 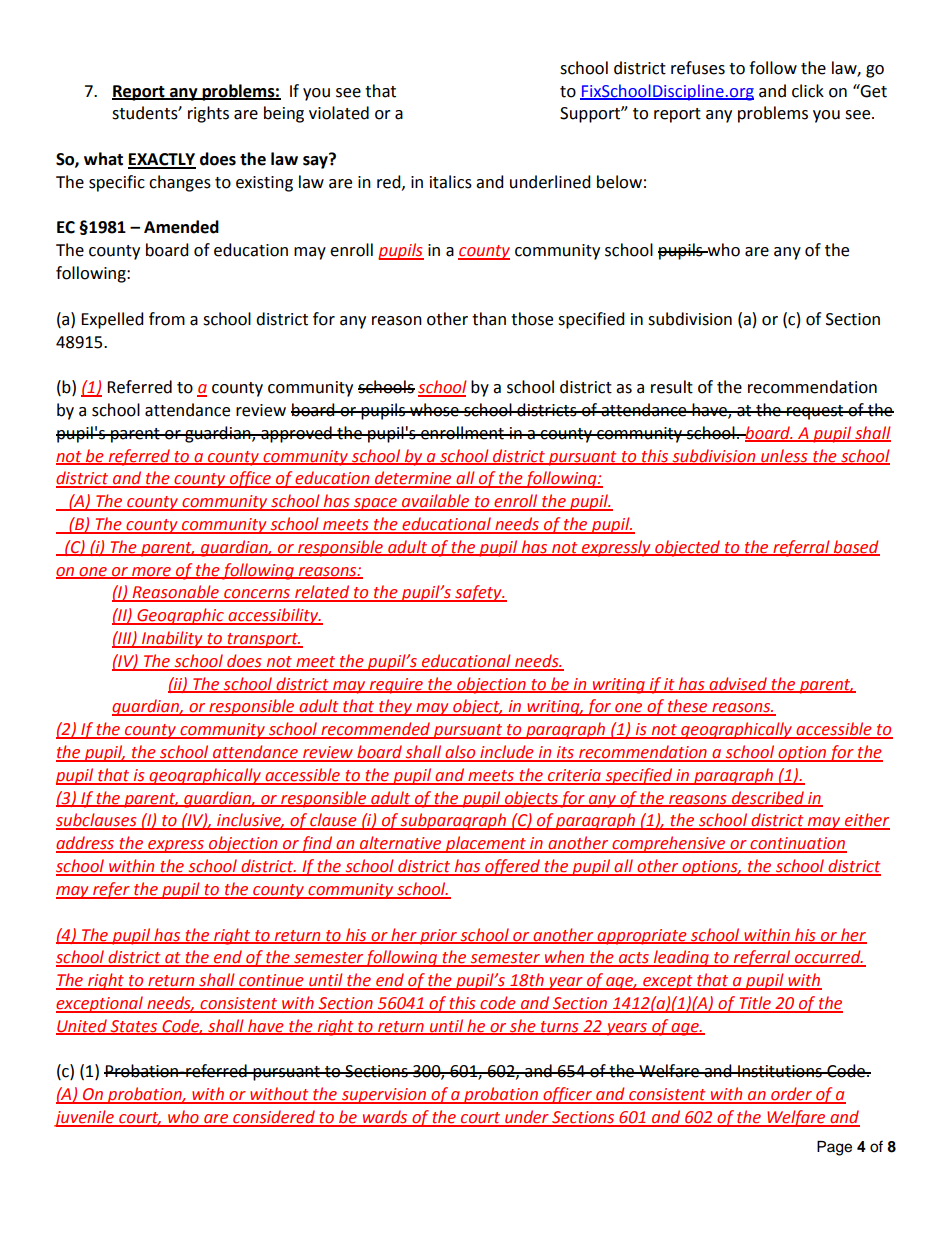 I want to click on Inability, so click(x=172, y=639).
